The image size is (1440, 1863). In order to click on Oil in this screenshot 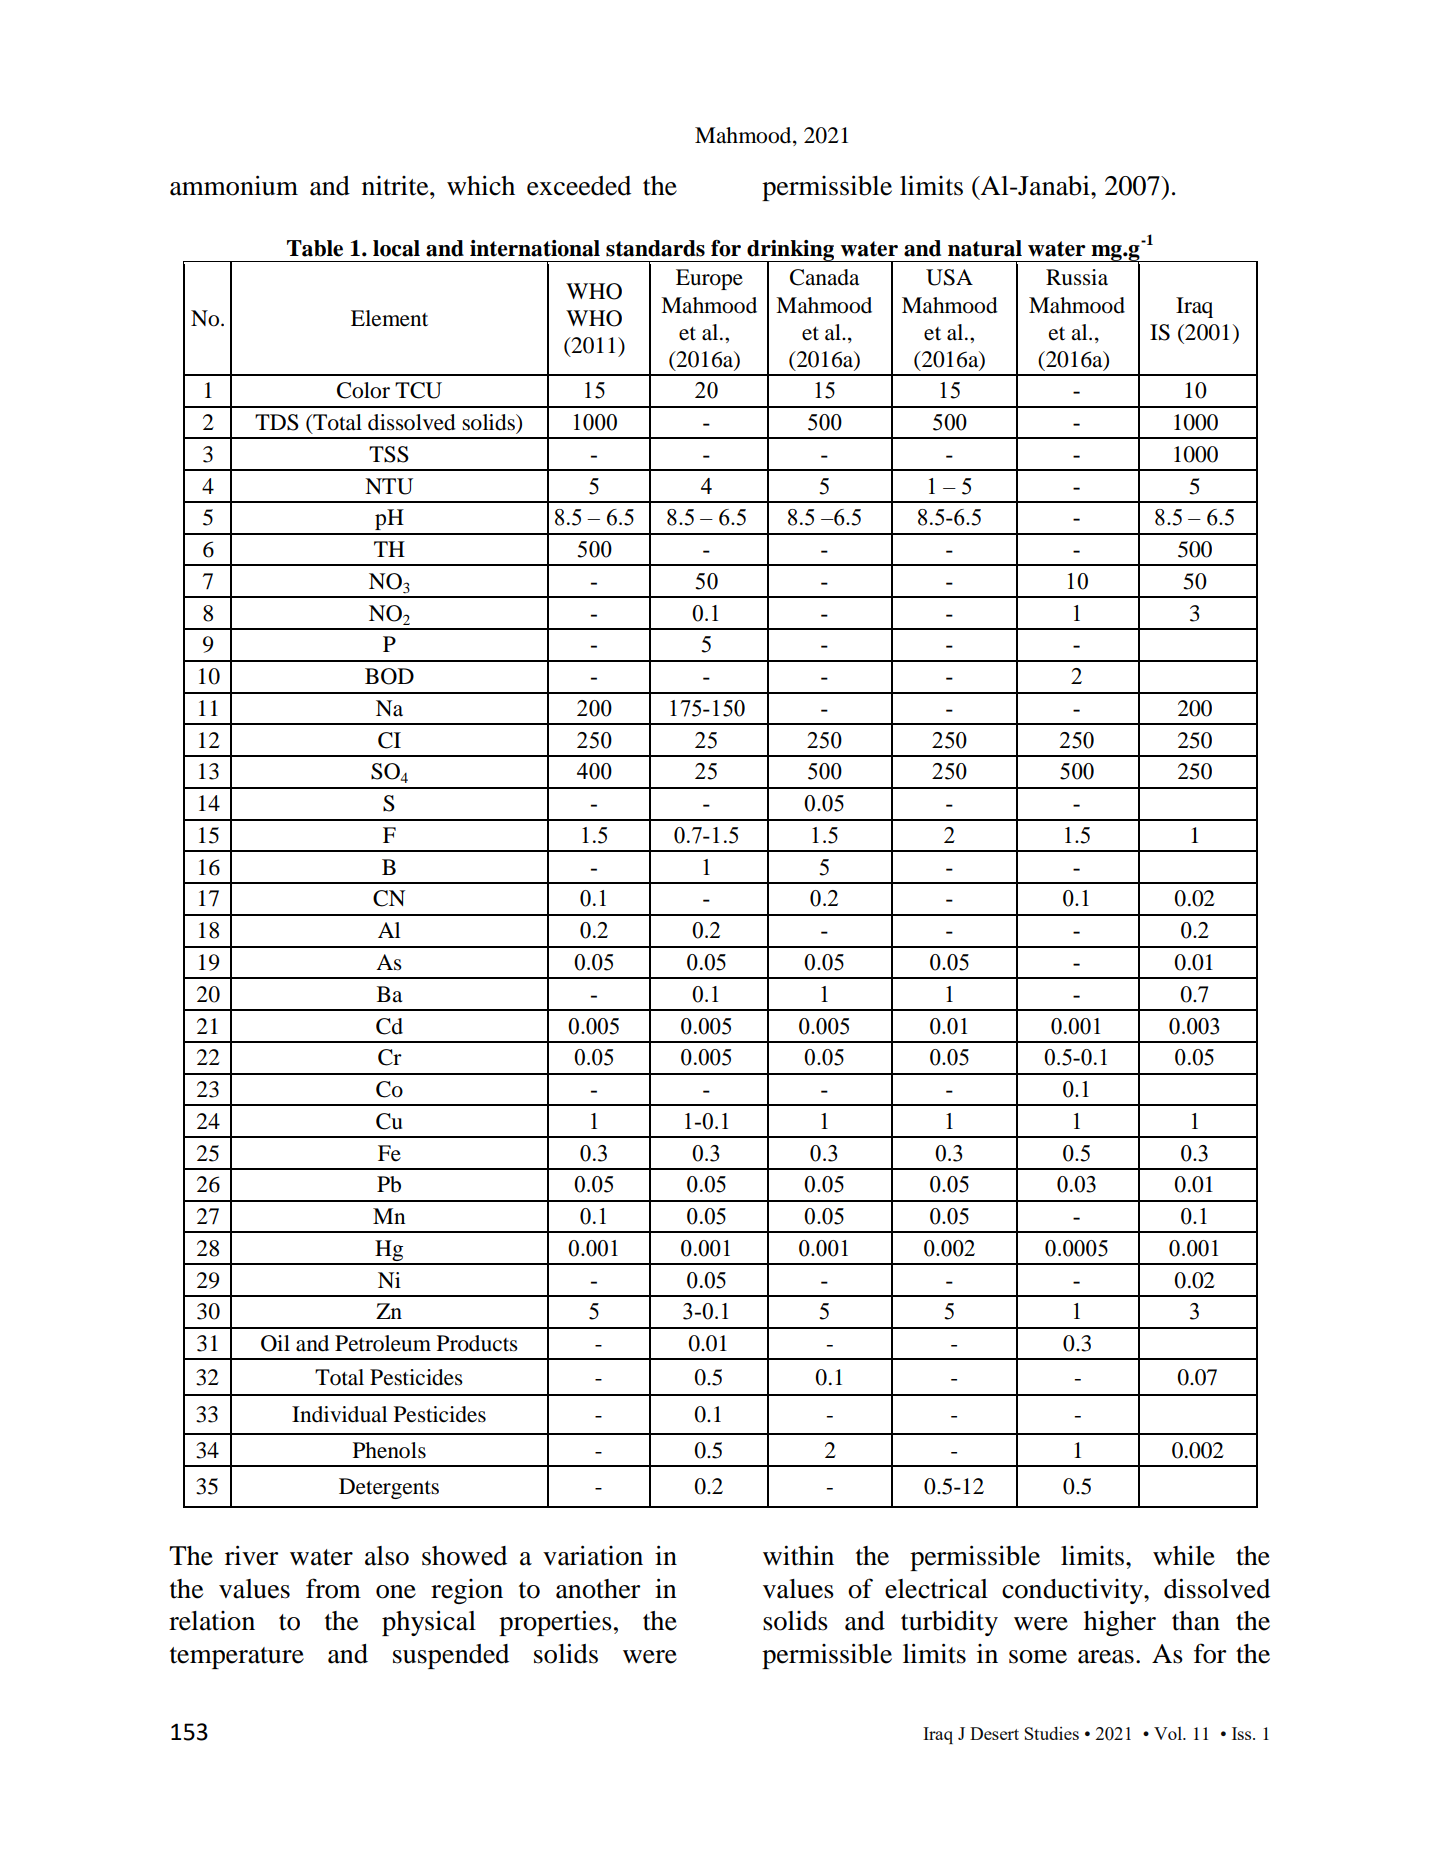, I will do `click(275, 1343)`.
